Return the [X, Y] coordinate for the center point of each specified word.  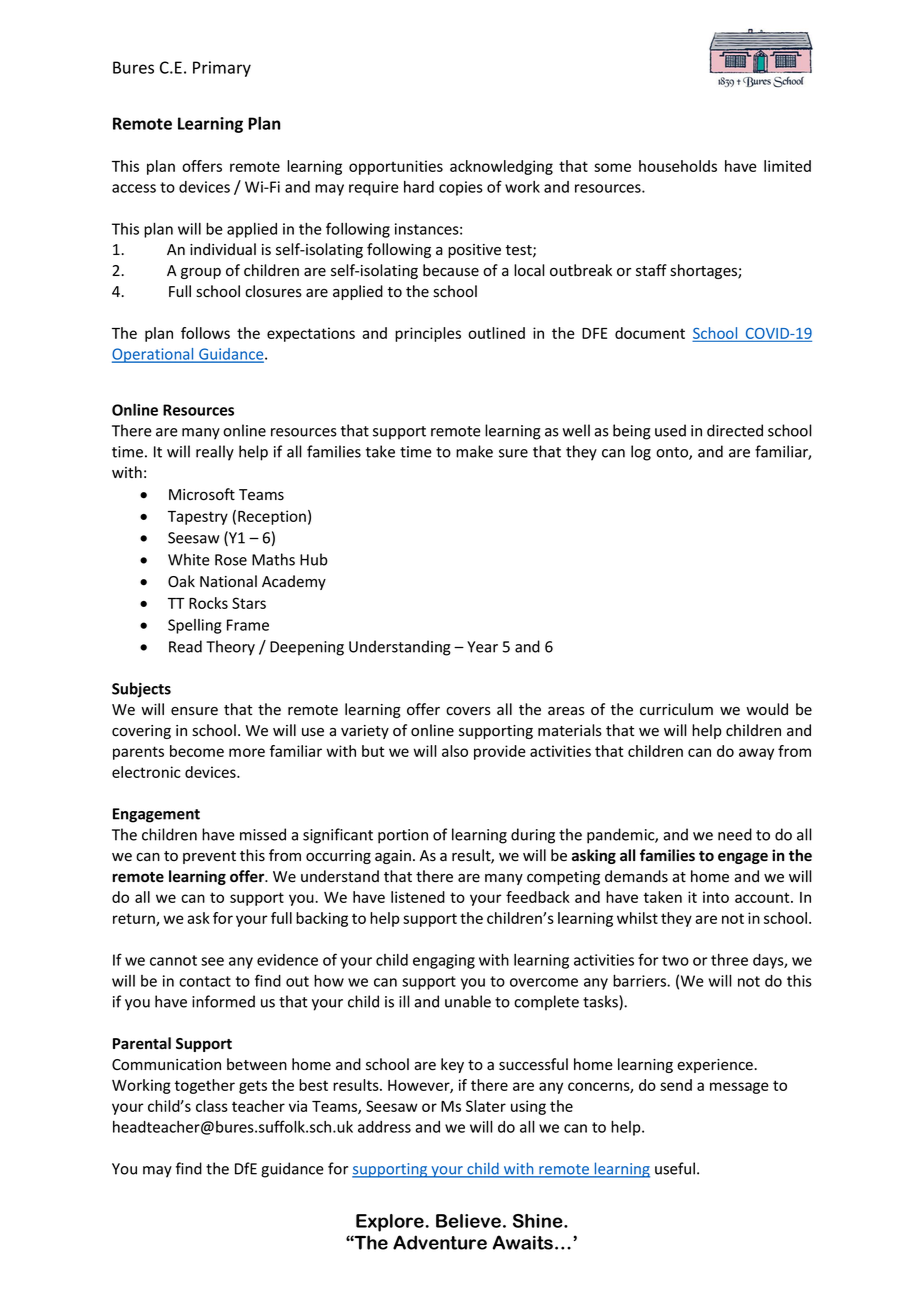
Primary [222, 69]
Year [482, 647]
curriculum [676, 709]
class [212, 1106]
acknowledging [501, 167]
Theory [230, 648]
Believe [468, 1221]
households [678, 166]
